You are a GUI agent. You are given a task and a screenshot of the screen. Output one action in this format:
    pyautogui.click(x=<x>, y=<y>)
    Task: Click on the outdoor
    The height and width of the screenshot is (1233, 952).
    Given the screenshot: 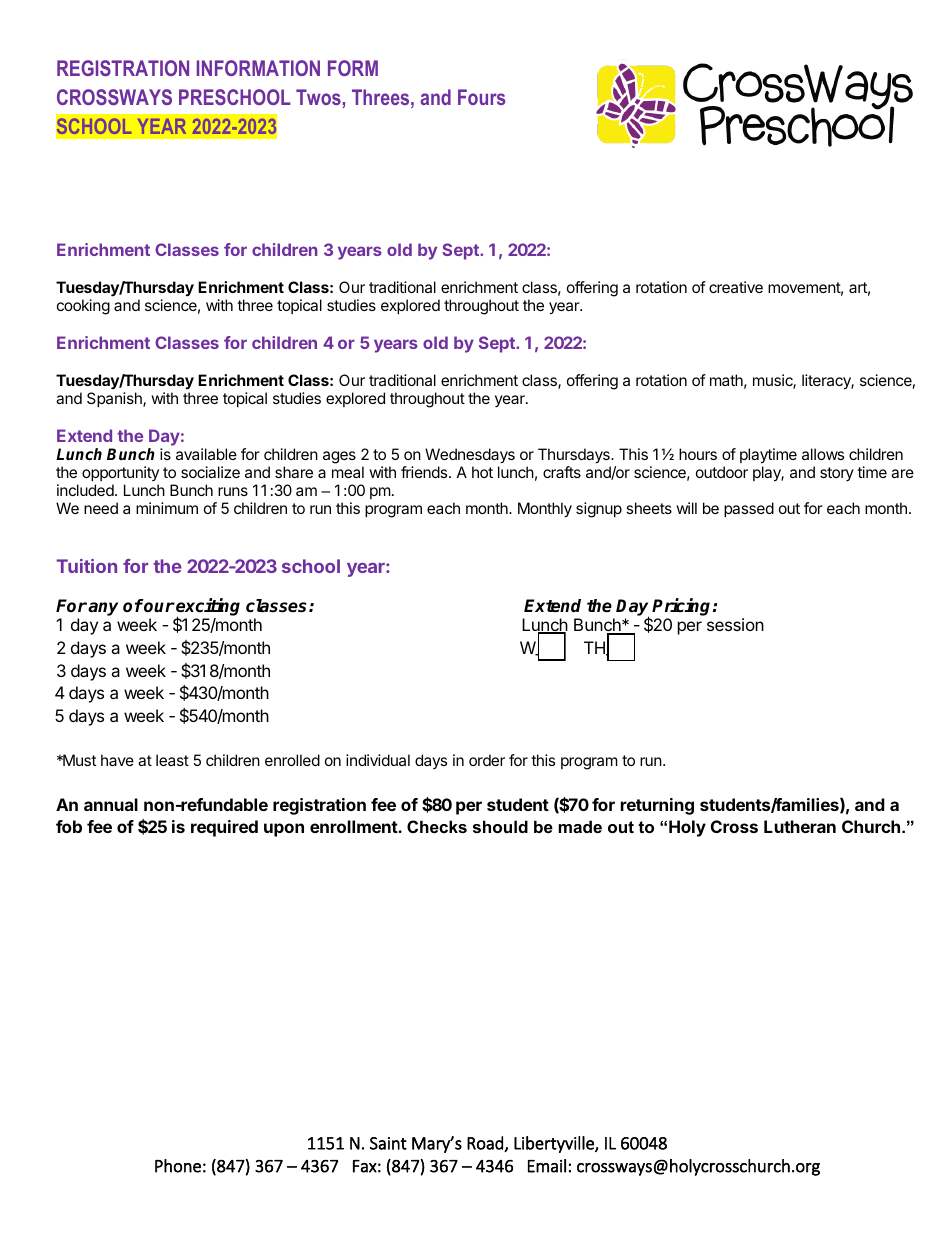 What is the action you would take?
    pyautogui.click(x=722, y=472)
